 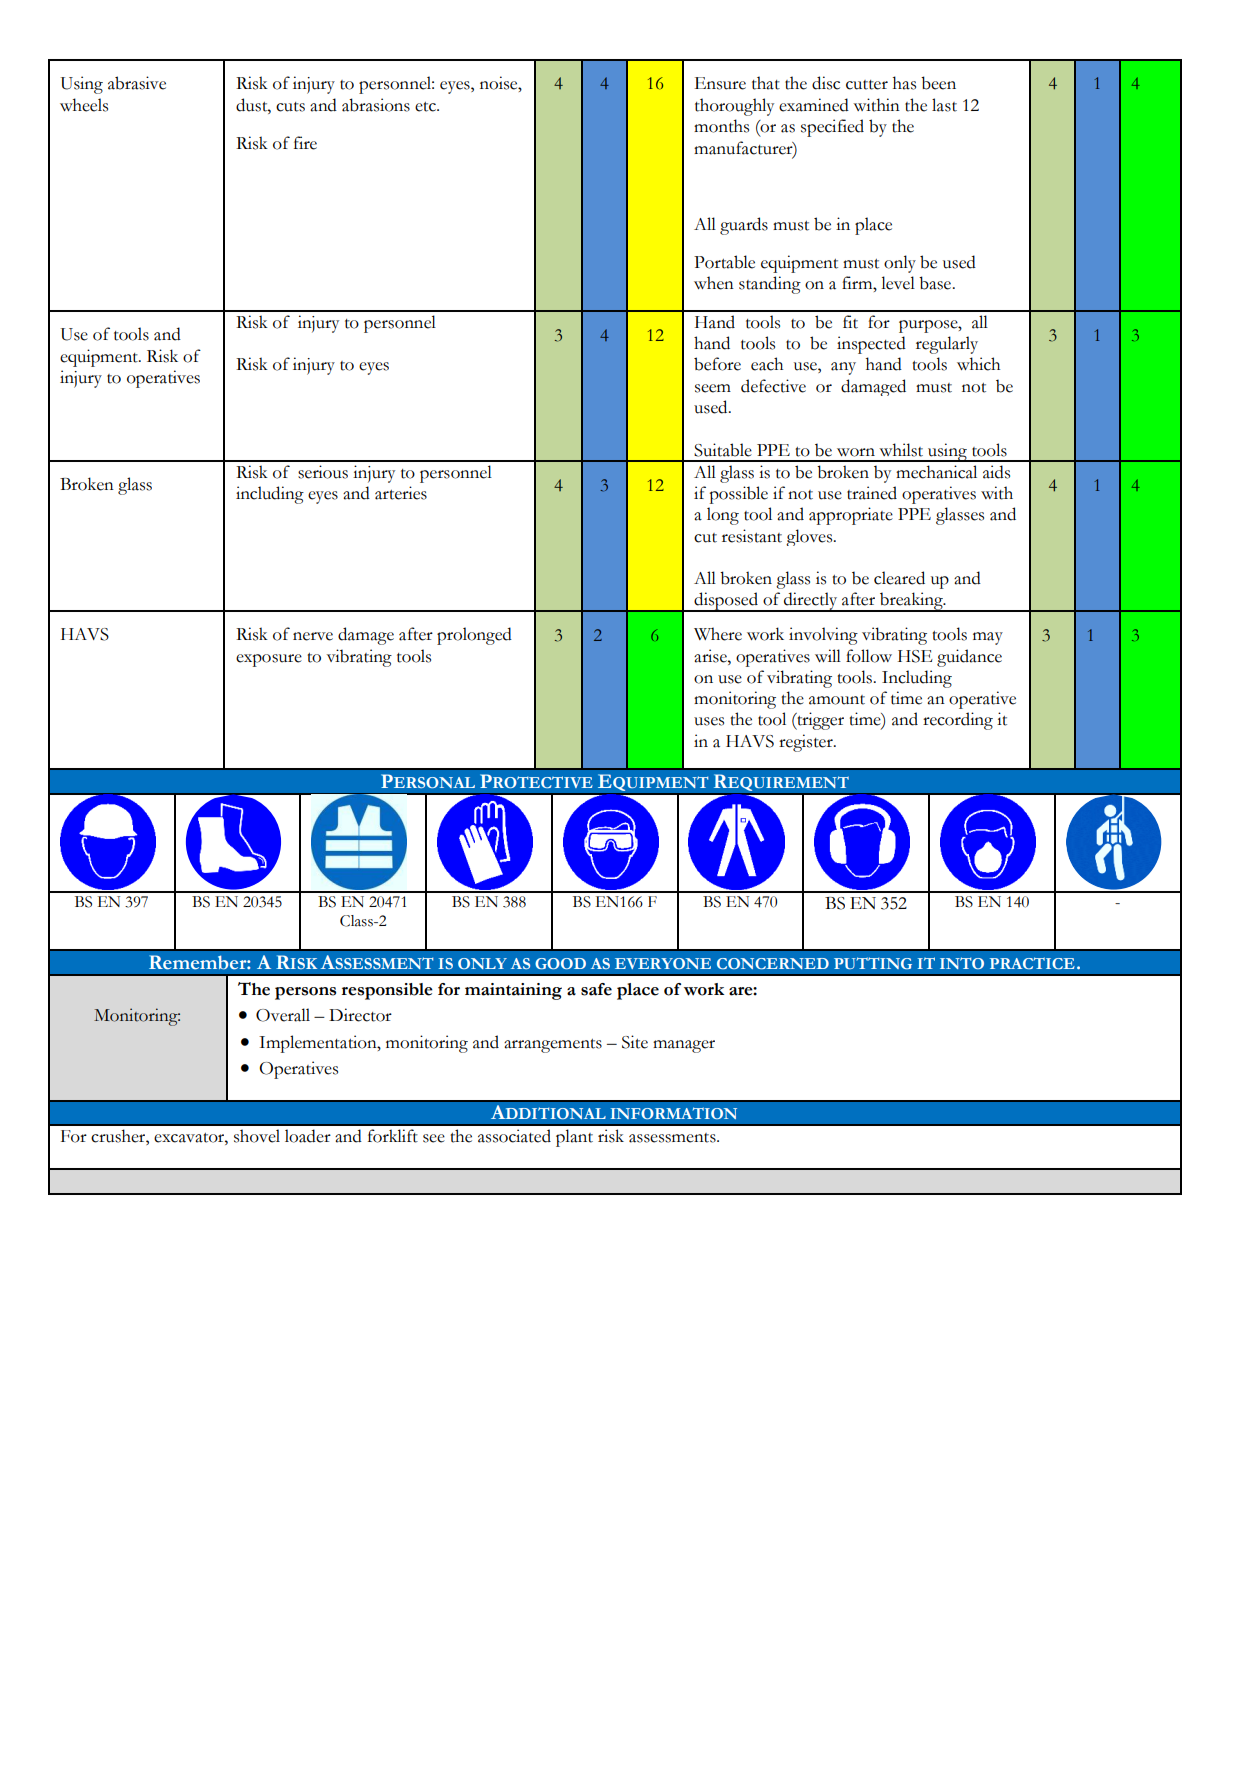 What do you see at coordinates (269, 660) in the page?
I see `exposure` at bounding box center [269, 660].
